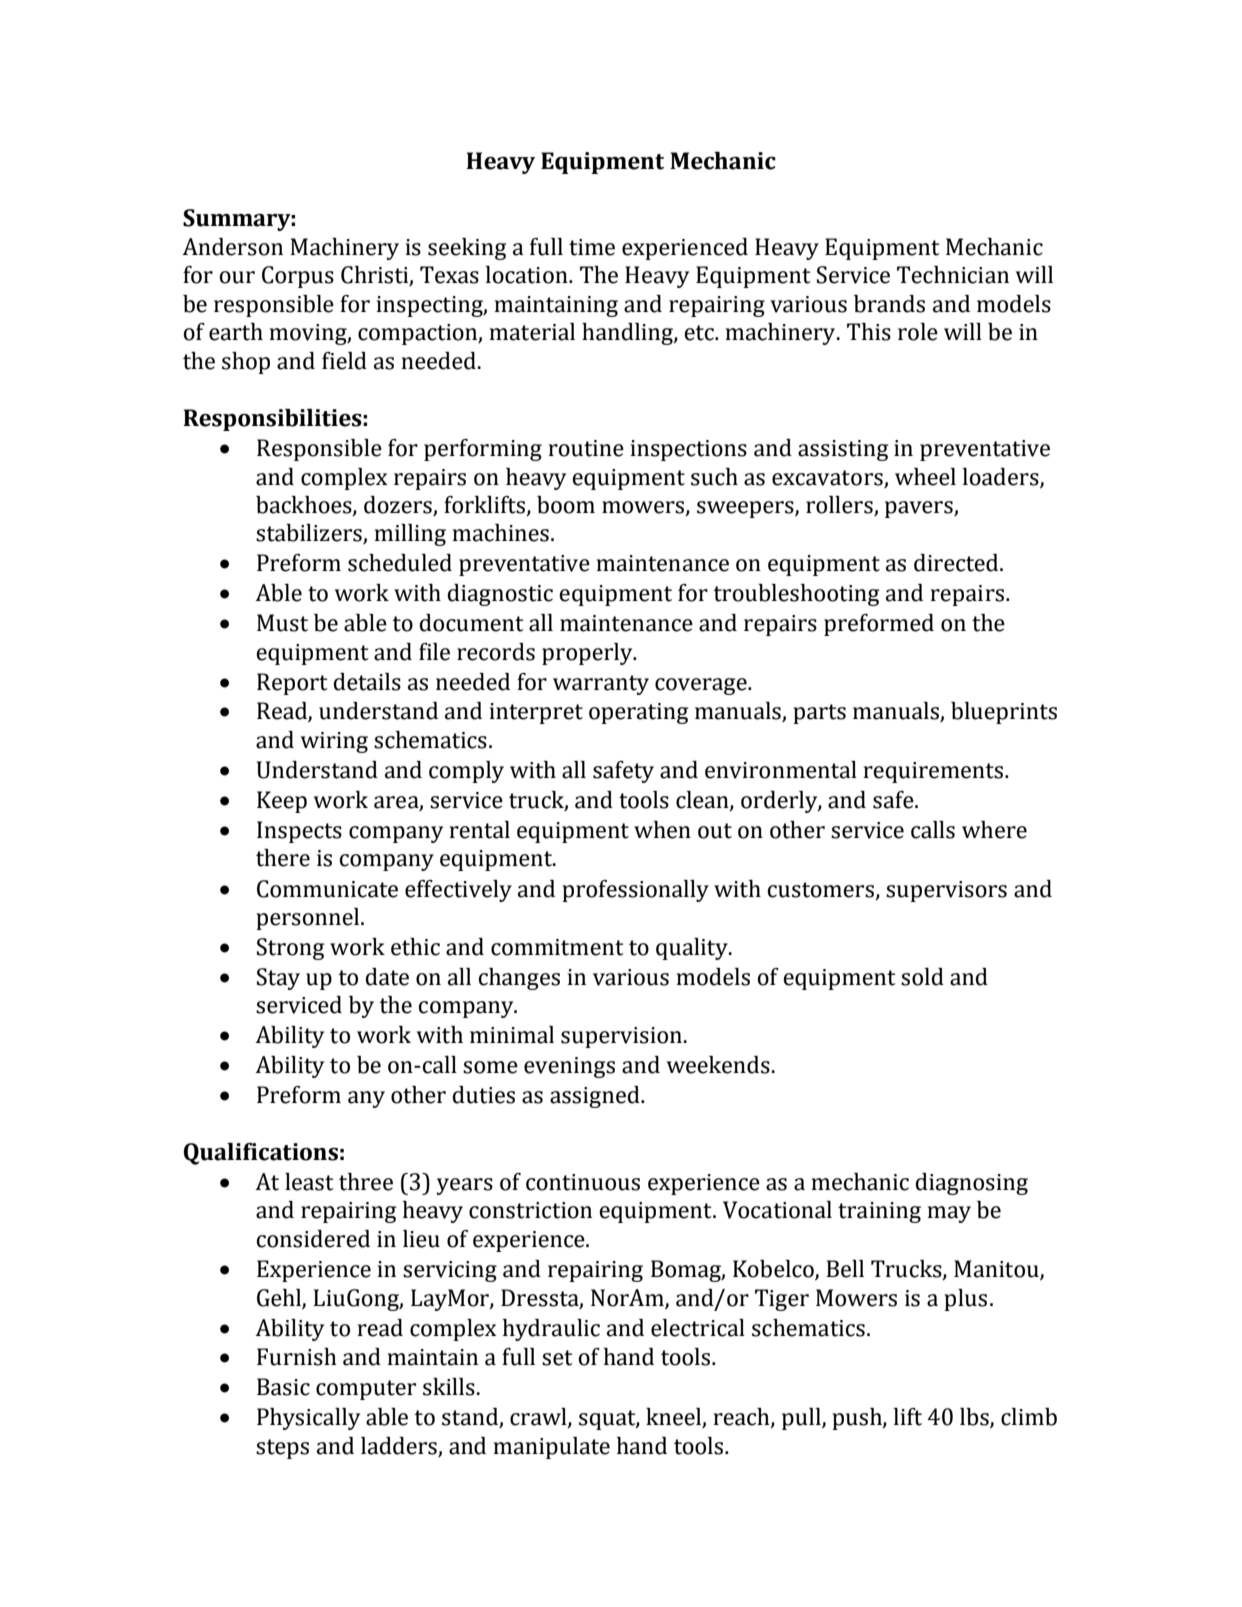 The image size is (1242, 1607). Describe the element at coordinates (953, 275) in the image. I see `Technician` at that location.
